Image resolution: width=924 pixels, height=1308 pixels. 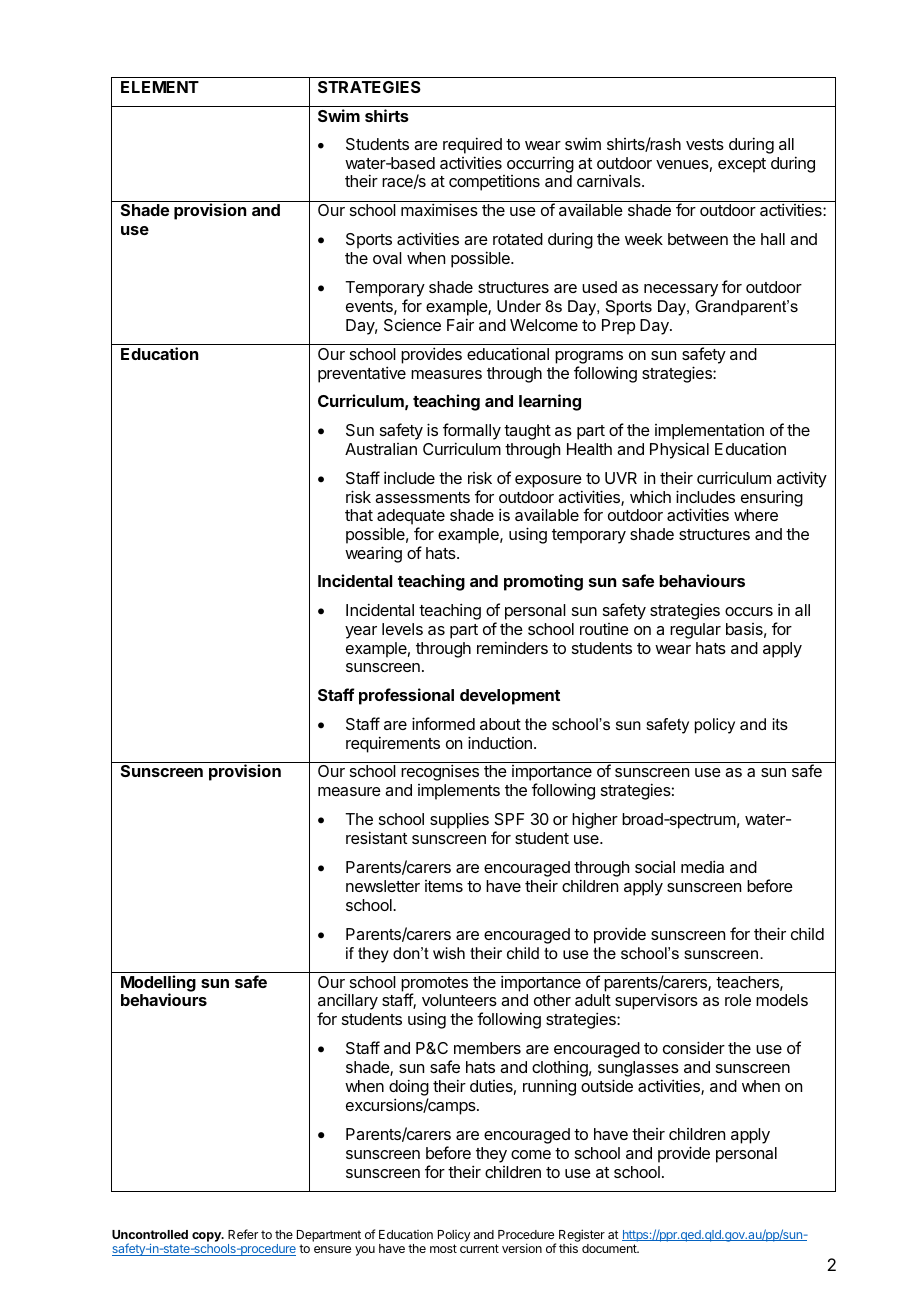 What do you see at coordinates (702, 866) in the document?
I see `media` at bounding box center [702, 866].
